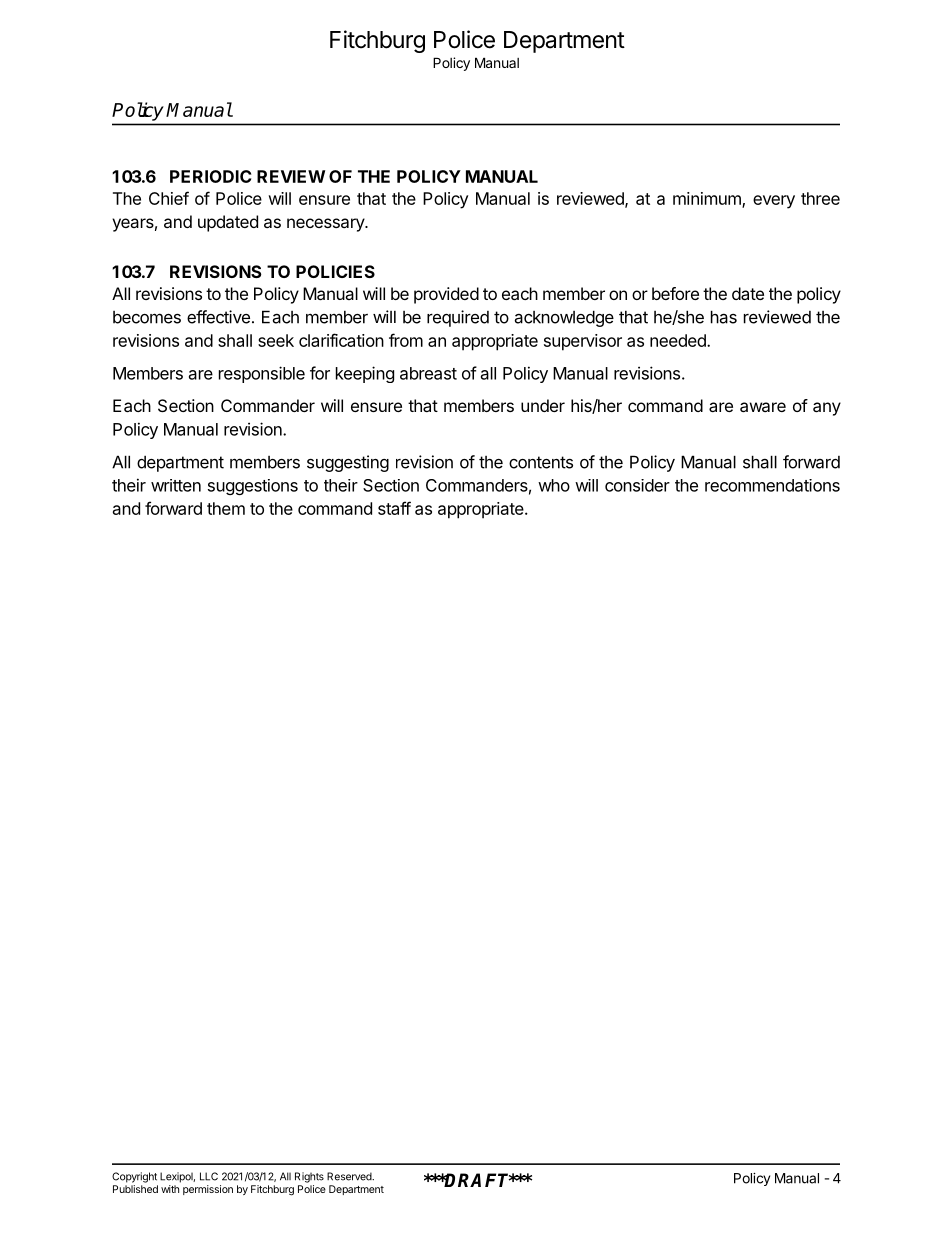 Image resolution: width=952 pixels, height=1233 pixels. What do you see at coordinates (226, 508) in the page?
I see `them` at bounding box center [226, 508].
